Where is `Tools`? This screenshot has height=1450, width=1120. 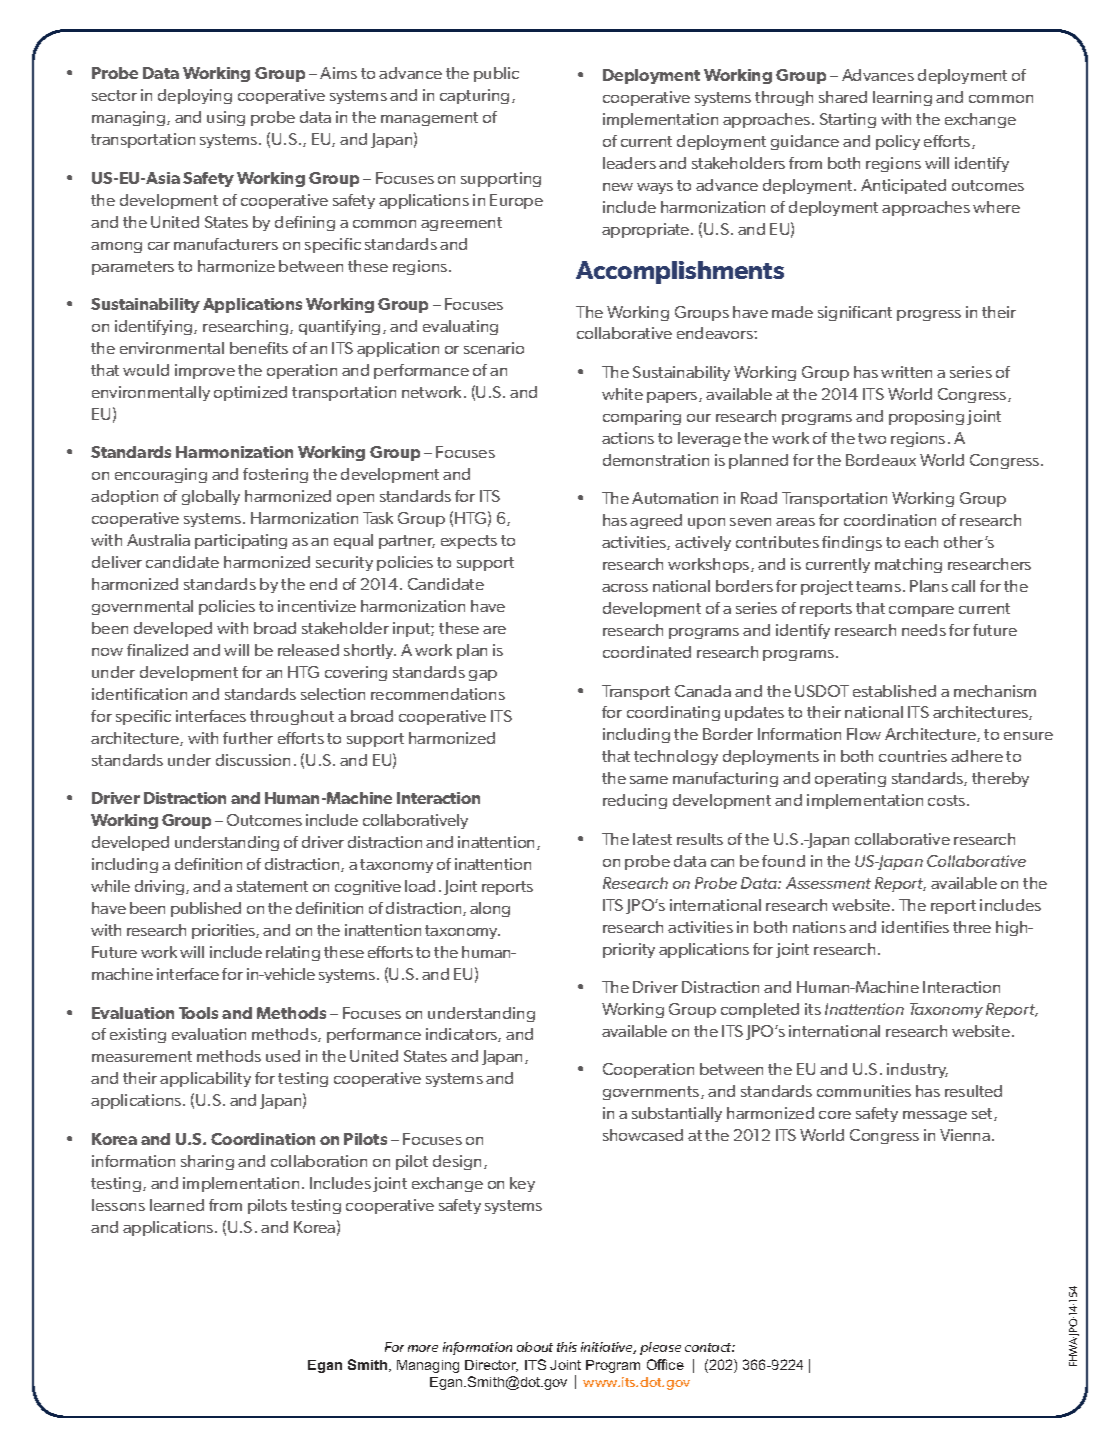
Tools is located at coordinates (198, 1013).
